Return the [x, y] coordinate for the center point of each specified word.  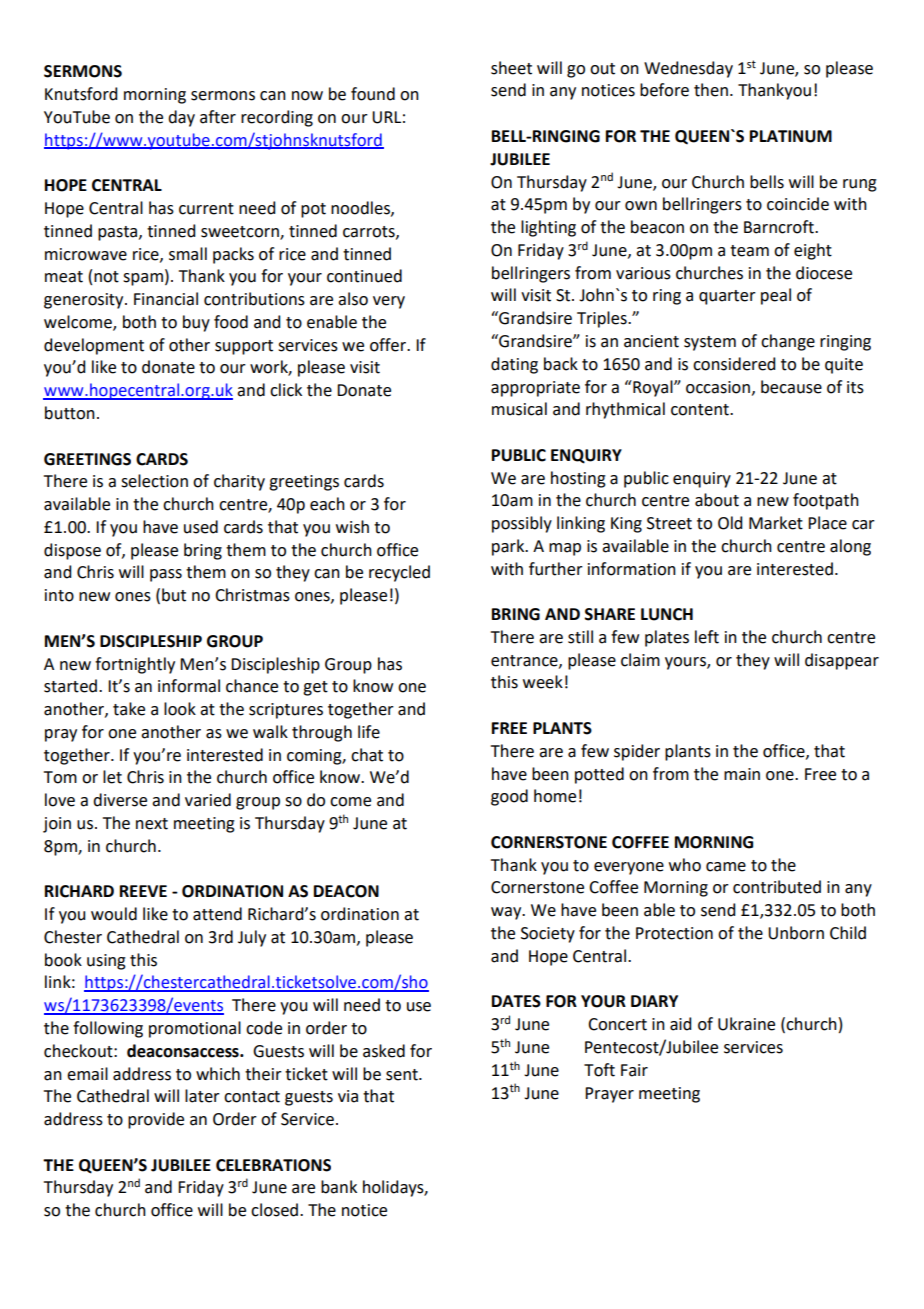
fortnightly [135, 665]
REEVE [143, 891]
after [218, 117]
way [507, 913]
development [94, 346]
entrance [525, 661]
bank [339, 1187]
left [707, 637]
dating [514, 365]
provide [156, 1120]
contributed [777, 887]
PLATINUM [791, 136]
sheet [511, 68]
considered [734, 364]
